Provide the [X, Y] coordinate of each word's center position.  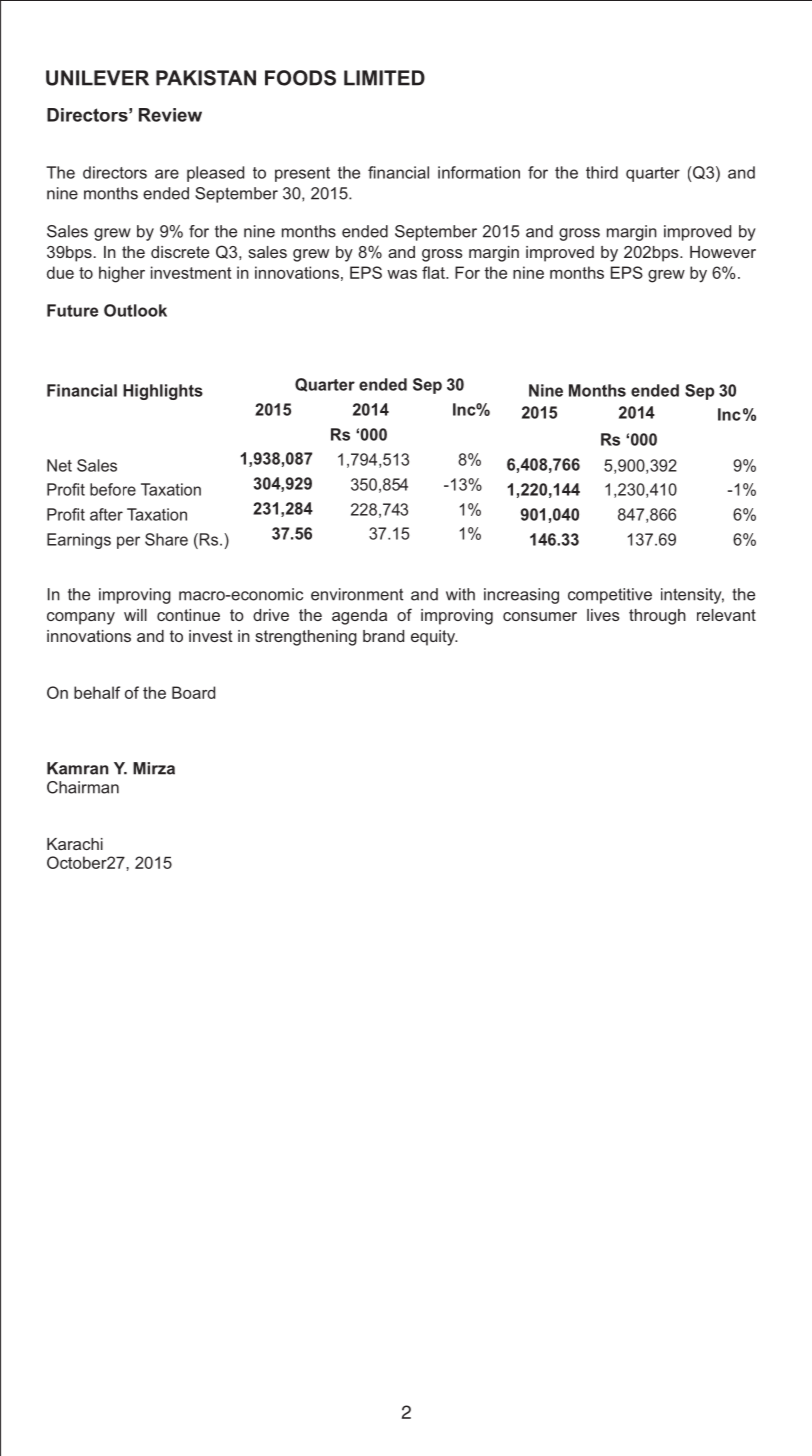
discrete [180, 252]
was [402, 274]
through [657, 617]
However [723, 252]
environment [357, 594]
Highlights [163, 392]
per [128, 542]
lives [603, 615]
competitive [610, 596]
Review [170, 115]
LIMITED [384, 78]
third [602, 172]
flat [434, 272]
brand [383, 636]
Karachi [75, 844]
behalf [97, 692]
